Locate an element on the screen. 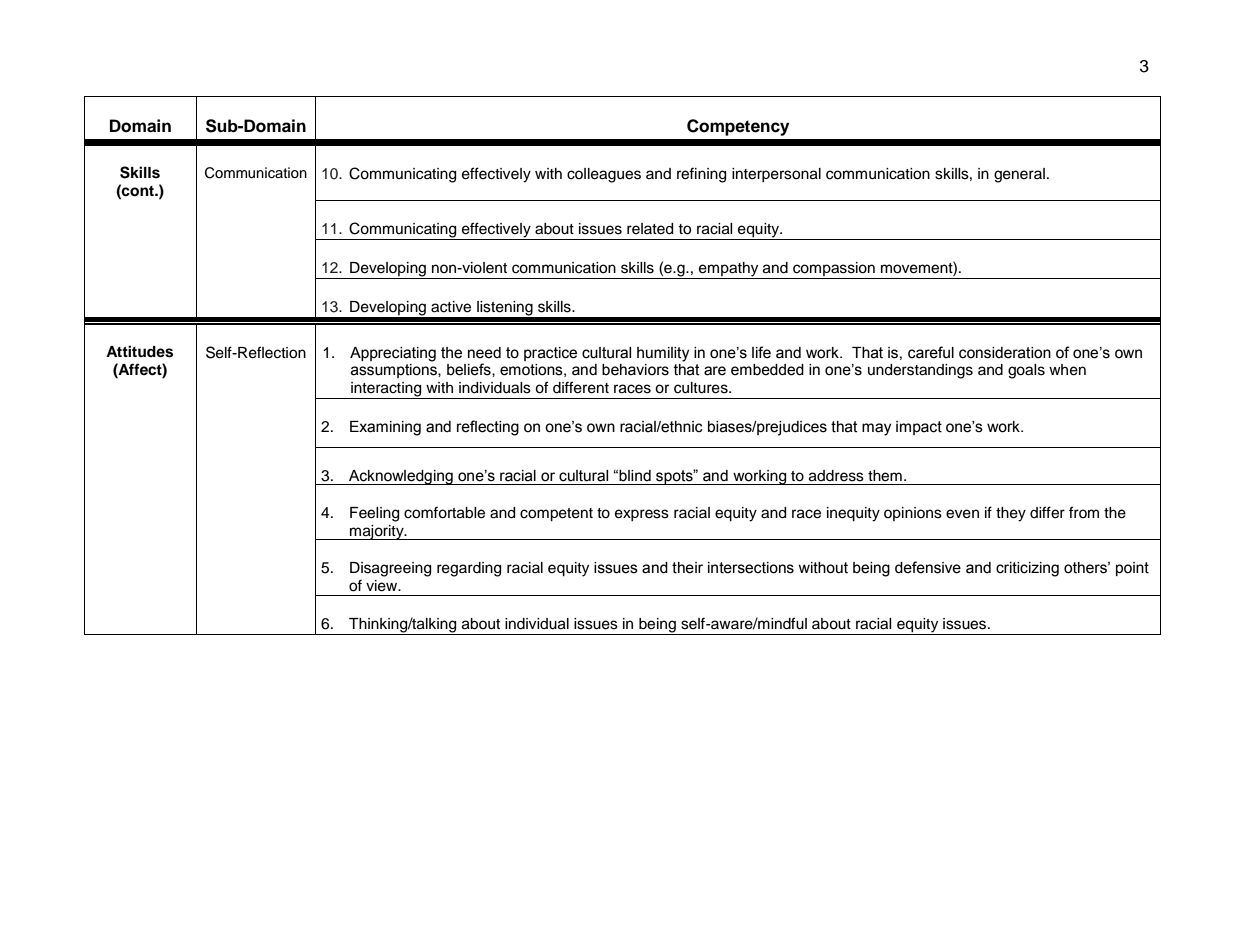 The width and height of the screenshot is (1233, 952). consideration is located at coordinates (1005, 353).
